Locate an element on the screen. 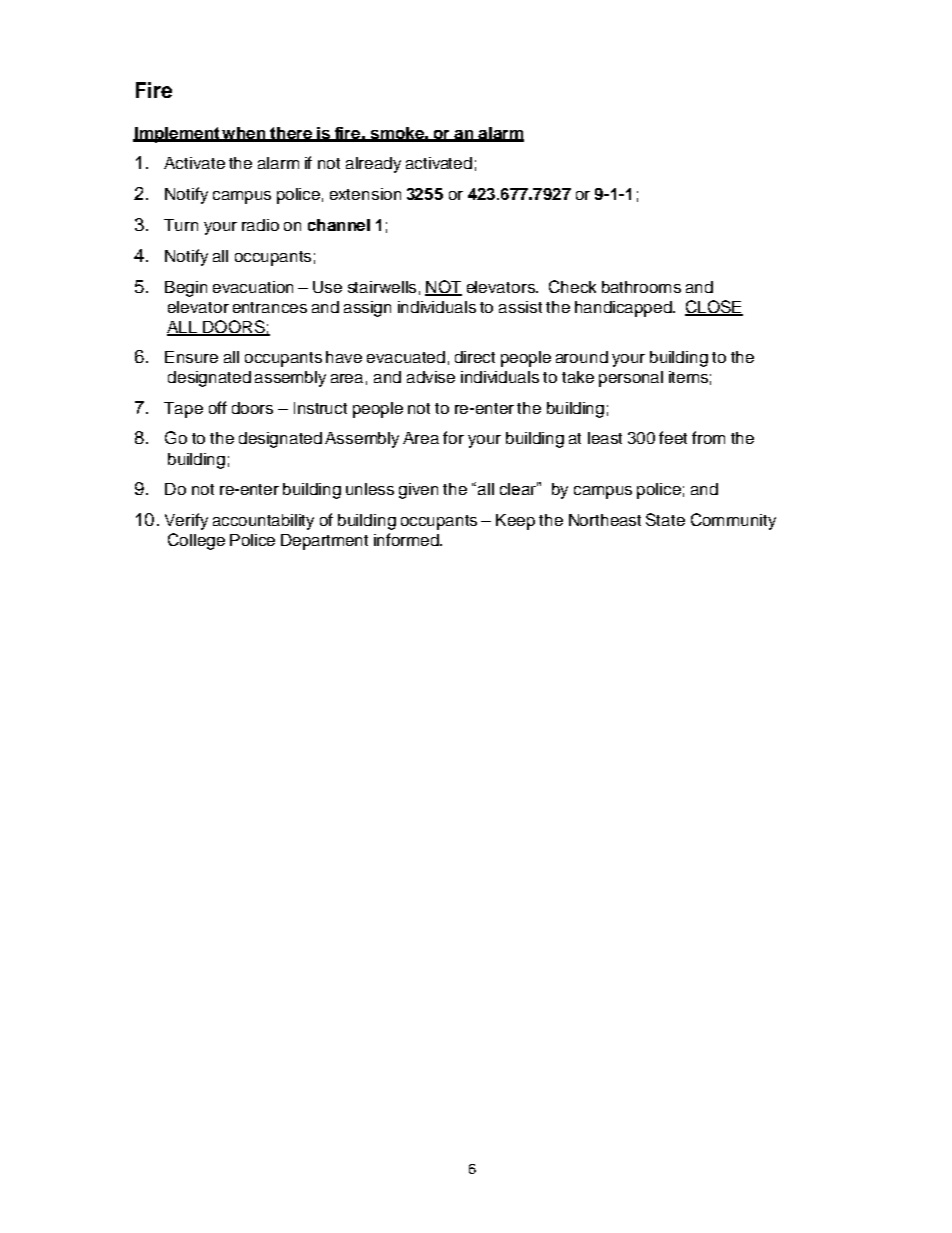 The height and width of the screenshot is (1233, 952). extension is located at coordinates (365, 194).
